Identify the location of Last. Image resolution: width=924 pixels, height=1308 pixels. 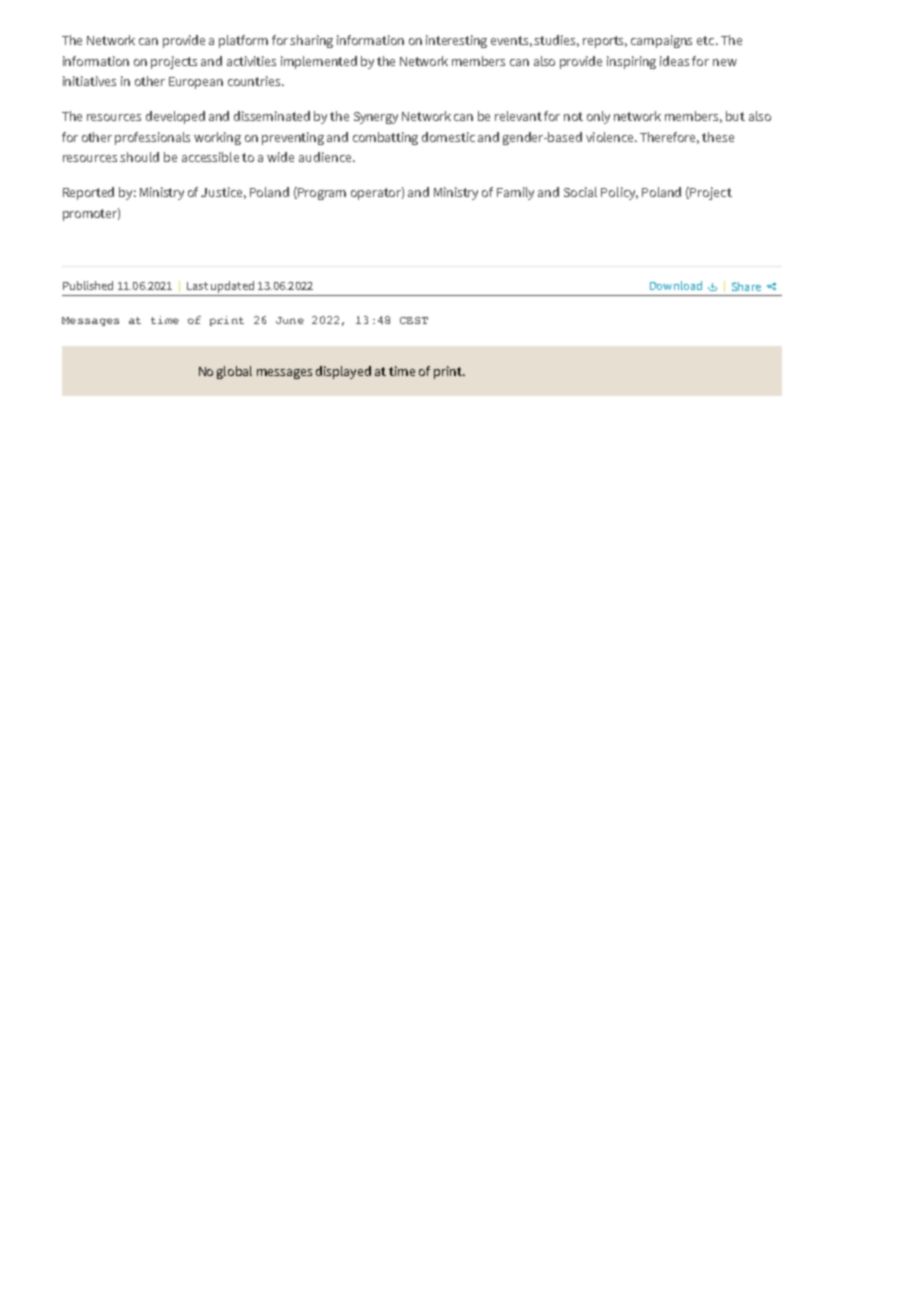
(197, 286).
